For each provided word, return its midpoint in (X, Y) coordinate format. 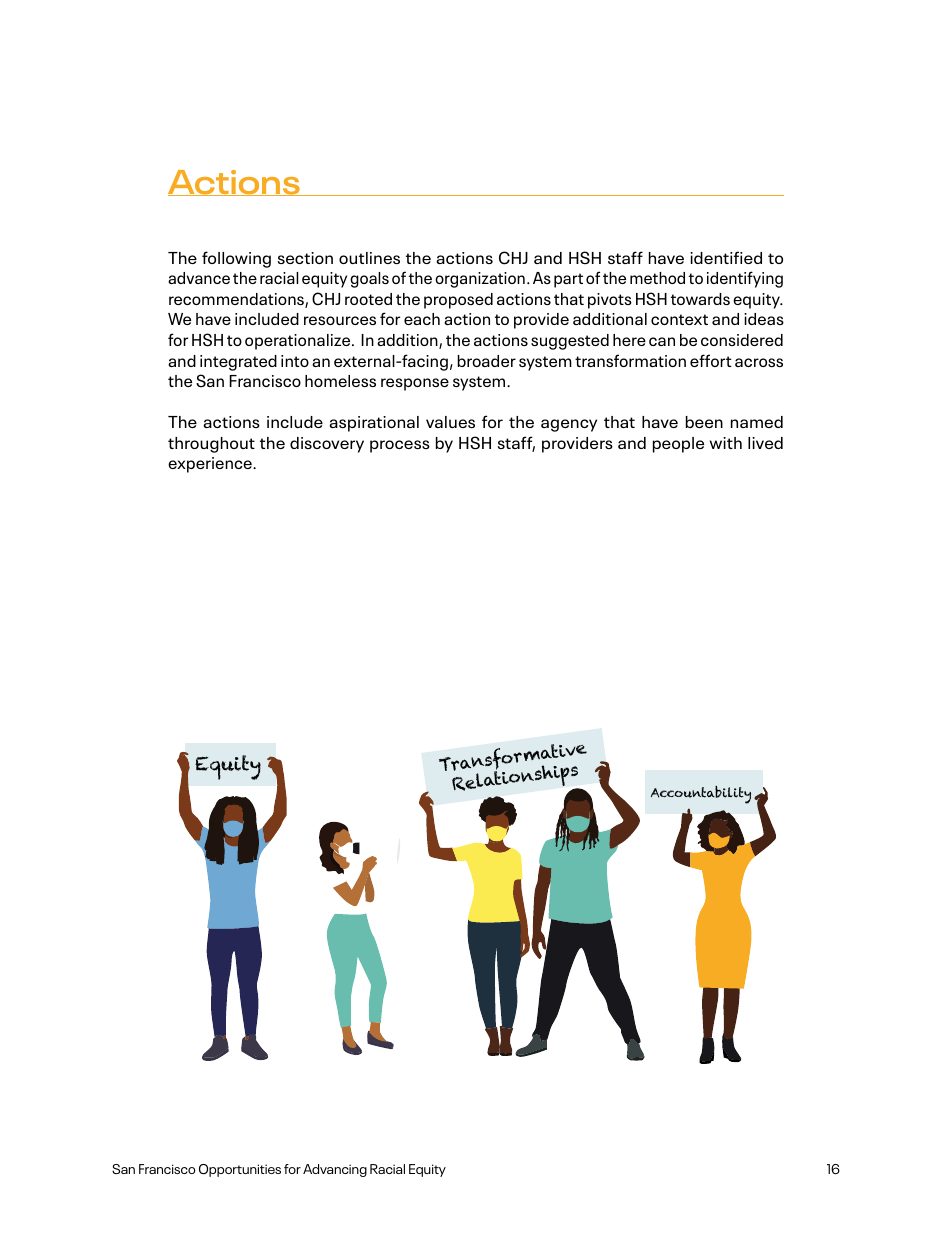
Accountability (701, 795)
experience (211, 465)
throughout (211, 445)
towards (700, 299)
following (236, 259)
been (704, 422)
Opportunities (240, 1170)
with (726, 443)
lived (765, 443)
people (678, 445)
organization (480, 280)
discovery (327, 445)
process (400, 446)
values (450, 422)
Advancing (335, 1170)
